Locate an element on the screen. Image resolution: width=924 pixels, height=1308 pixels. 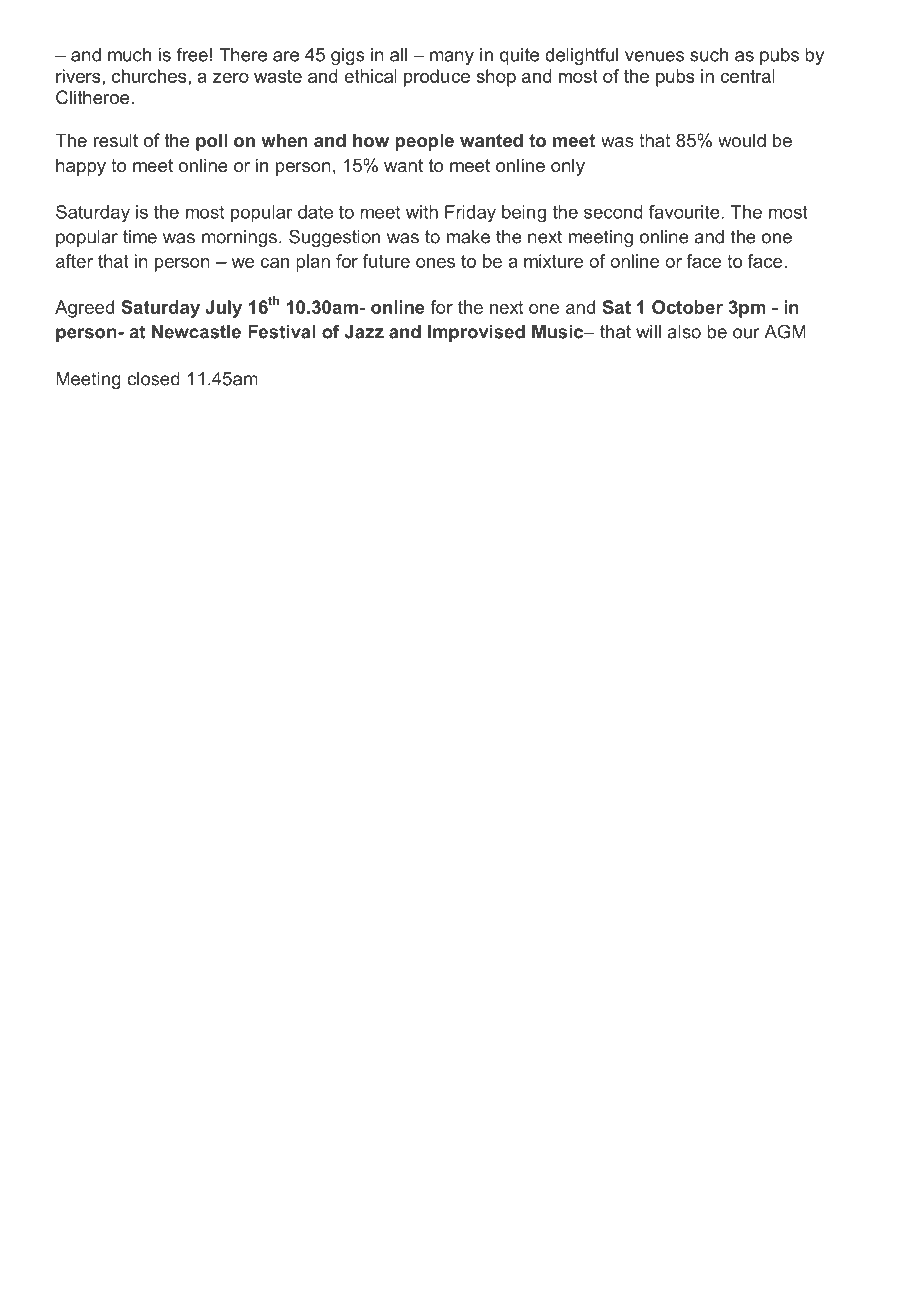
October is located at coordinates (687, 307).
